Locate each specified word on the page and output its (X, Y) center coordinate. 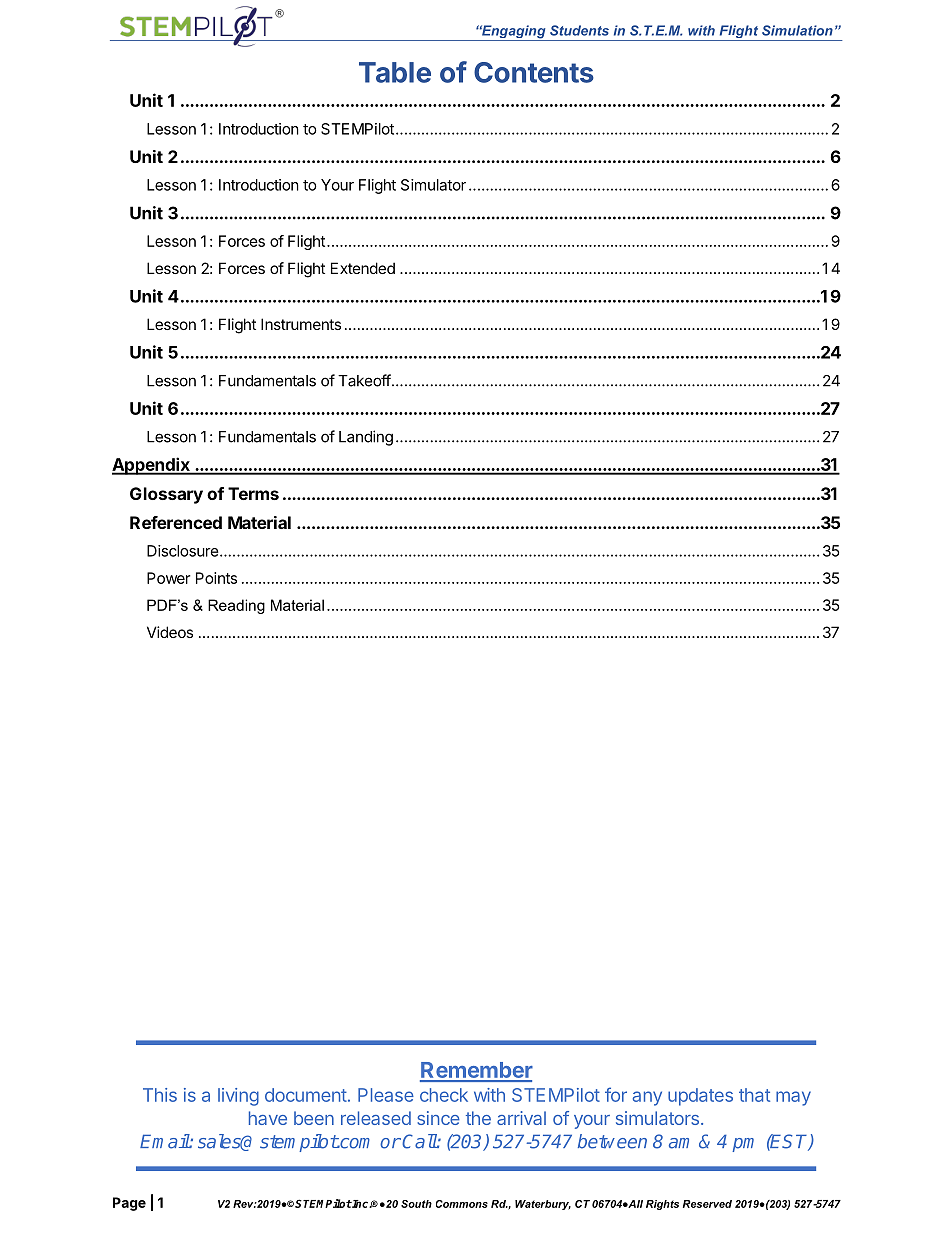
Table (395, 72)
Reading (236, 606)
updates (700, 1097)
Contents (534, 72)
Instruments (301, 324)
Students (579, 30)
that (754, 1095)
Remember (476, 1071)
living (238, 1097)
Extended (363, 268)
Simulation (797, 30)
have (268, 1118)
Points (216, 578)
